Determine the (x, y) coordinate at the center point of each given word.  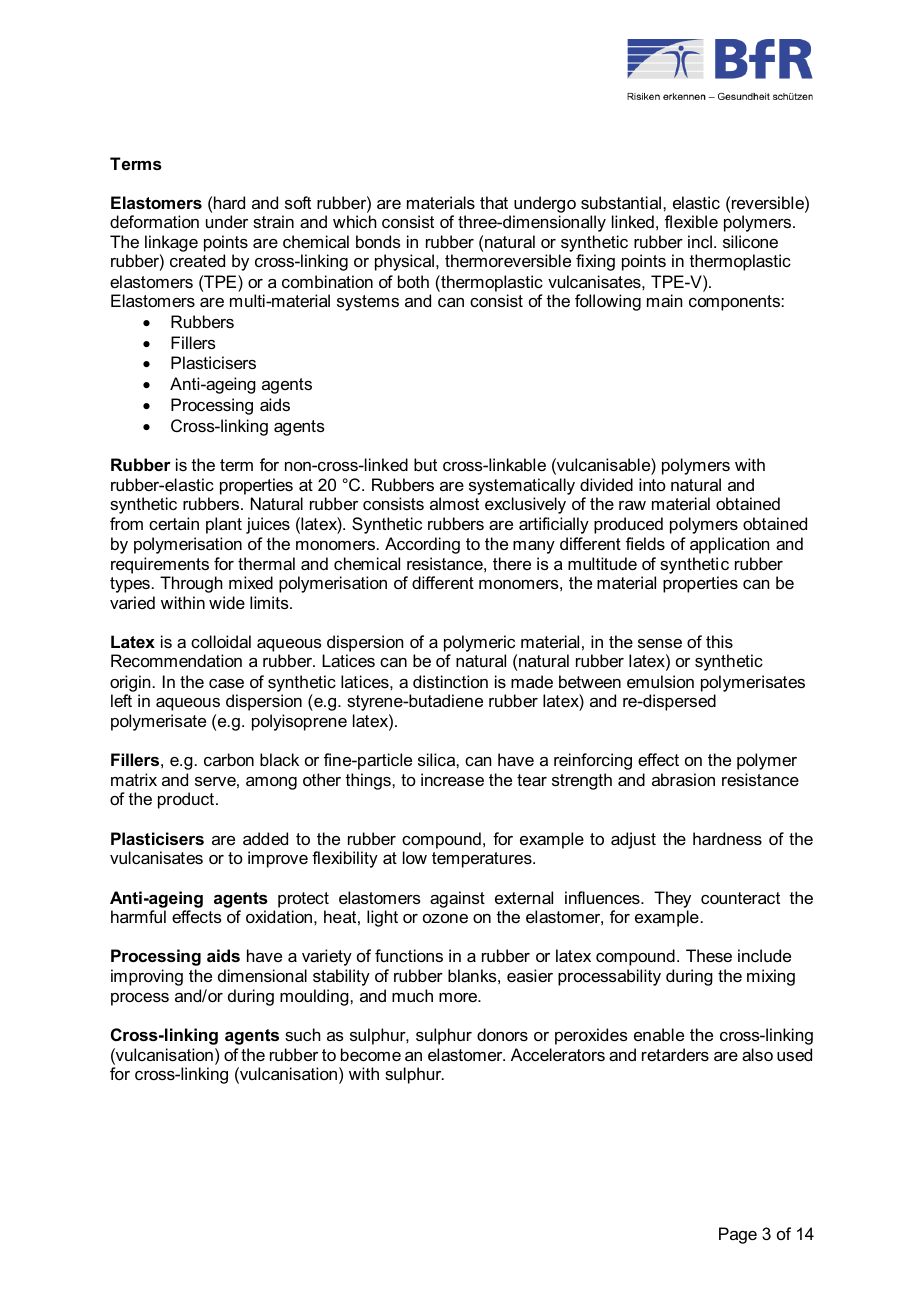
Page (738, 1235)
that (494, 202)
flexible (691, 221)
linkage (171, 243)
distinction (450, 681)
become (371, 1054)
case (226, 683)
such (303, 1034)
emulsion (660, 681)
